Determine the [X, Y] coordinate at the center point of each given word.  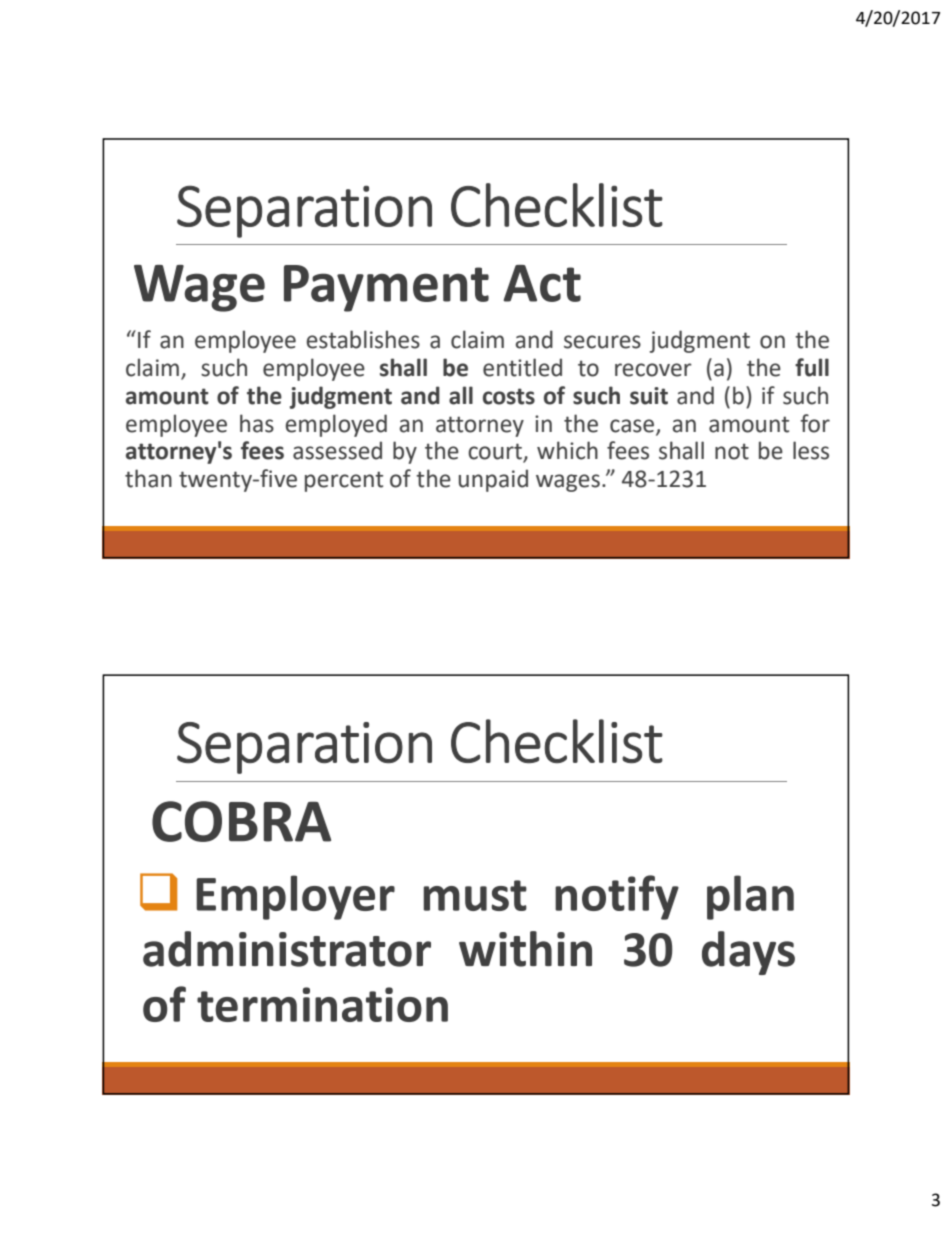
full [812, 367]
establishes [363, 339]
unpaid [493, 480]
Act [542, 283]
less [811, 450]
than [148, 478]
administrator [287, 949]
